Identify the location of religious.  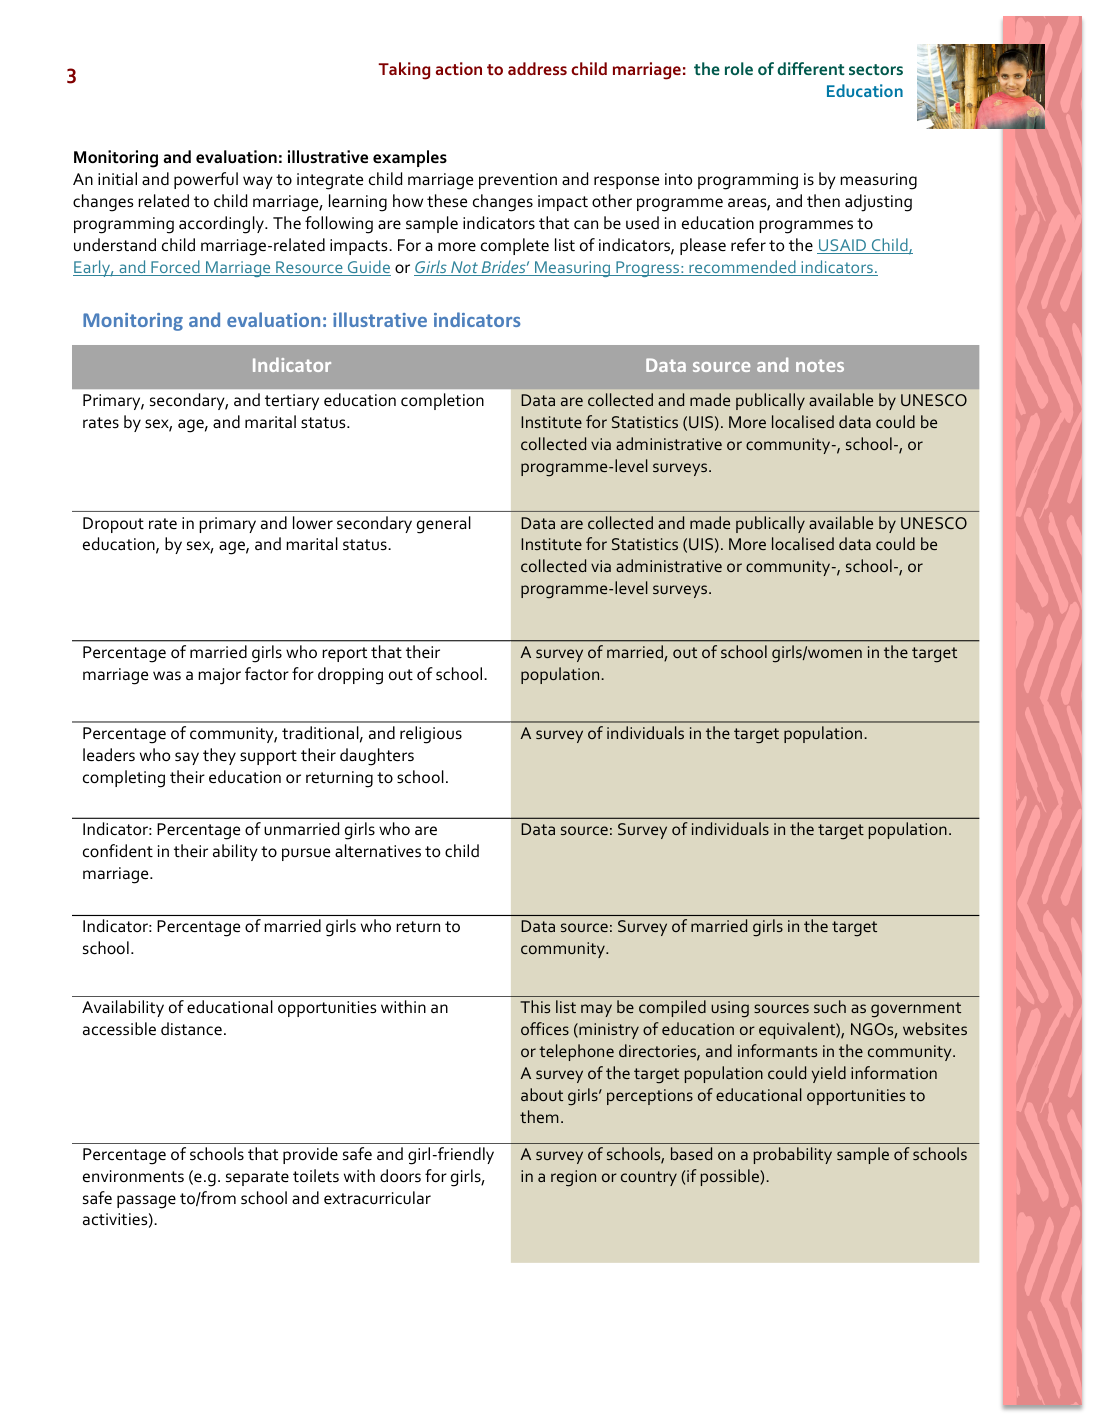
(431, 735).
